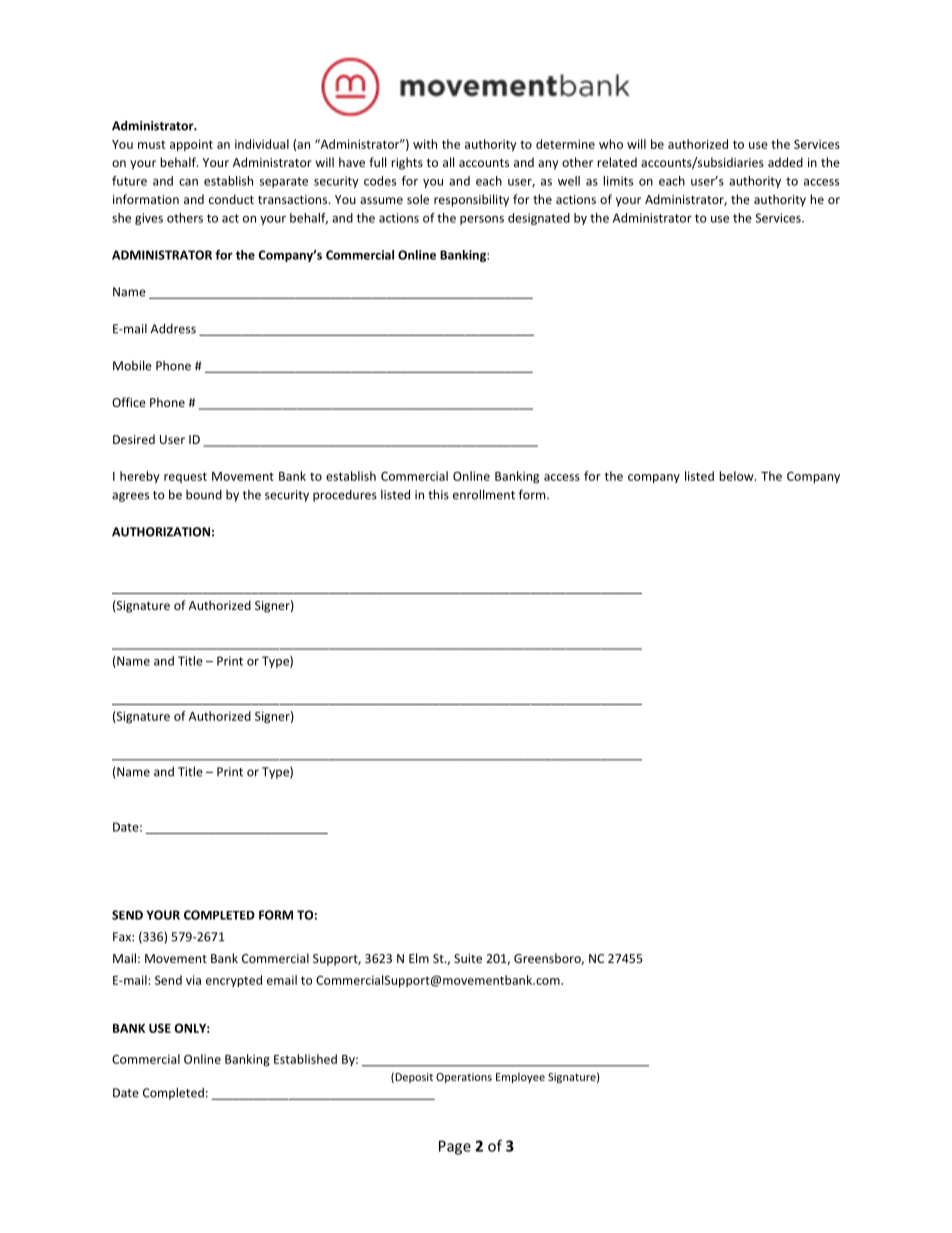 The width and height of the screenshot is (952, 1233). What do you see at coordinates (737, 476) in the screenshot?
I see `below` at bounding box center [737, 476].
